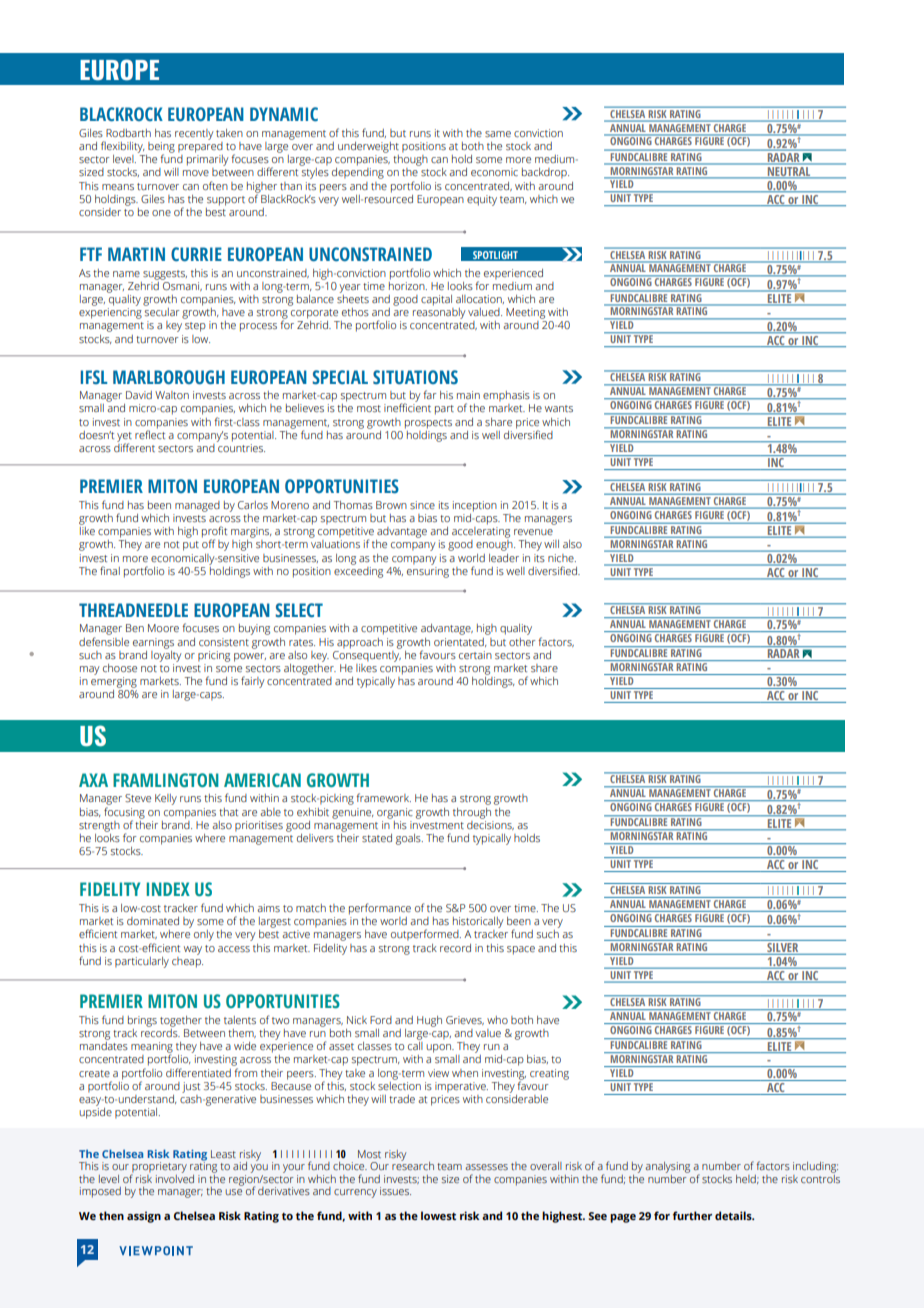 This image has height=1308, width=924. What do you see at coordinates (175, 1177) in the image?
I see `involved` at bounding box center [175, 1177].
